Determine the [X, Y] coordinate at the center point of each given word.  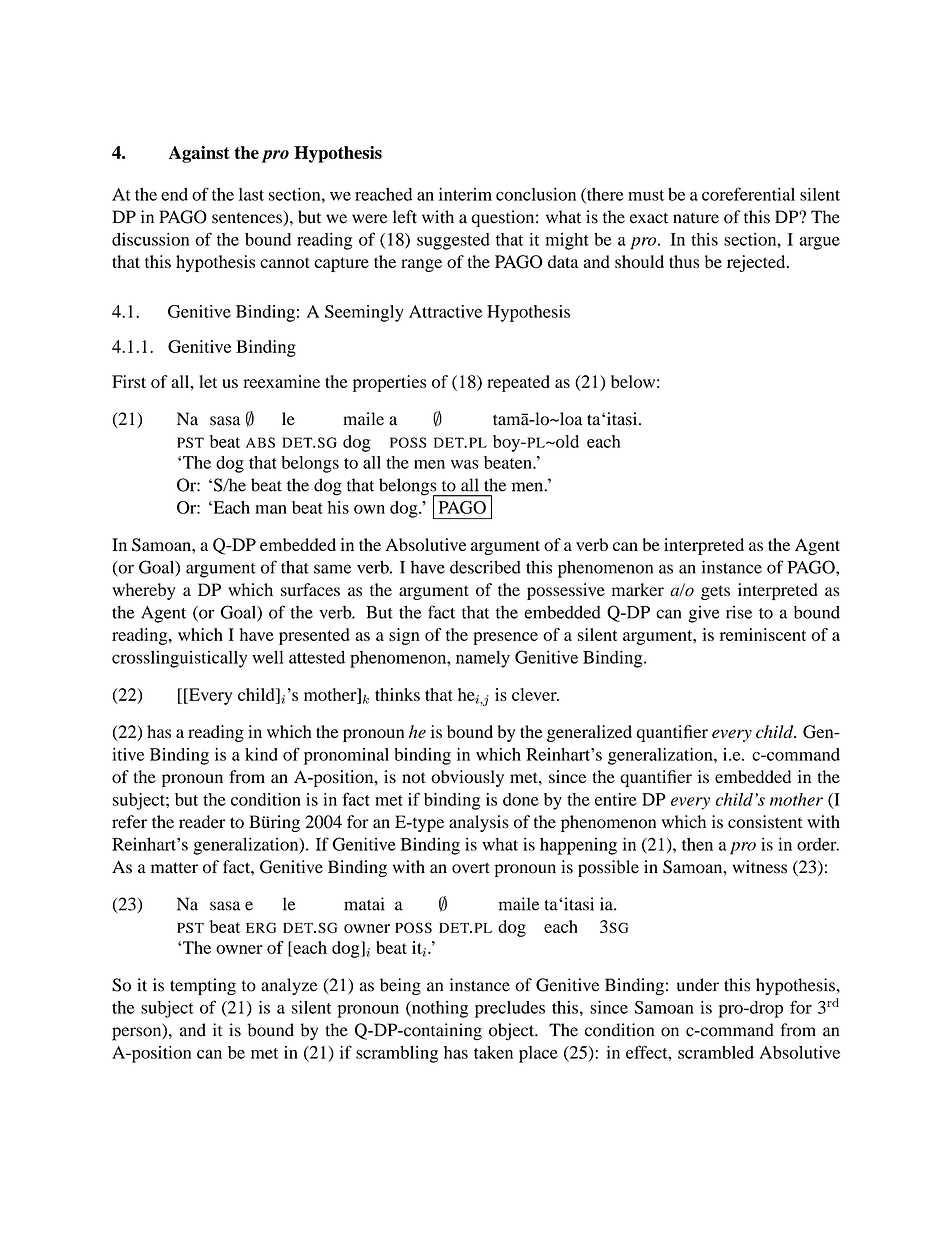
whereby [144, 591]
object [512, 1032]
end [174, 194]
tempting [203, 986]
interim [465, 194]
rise [739, 612]
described [485, 567]
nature [696, 218]
